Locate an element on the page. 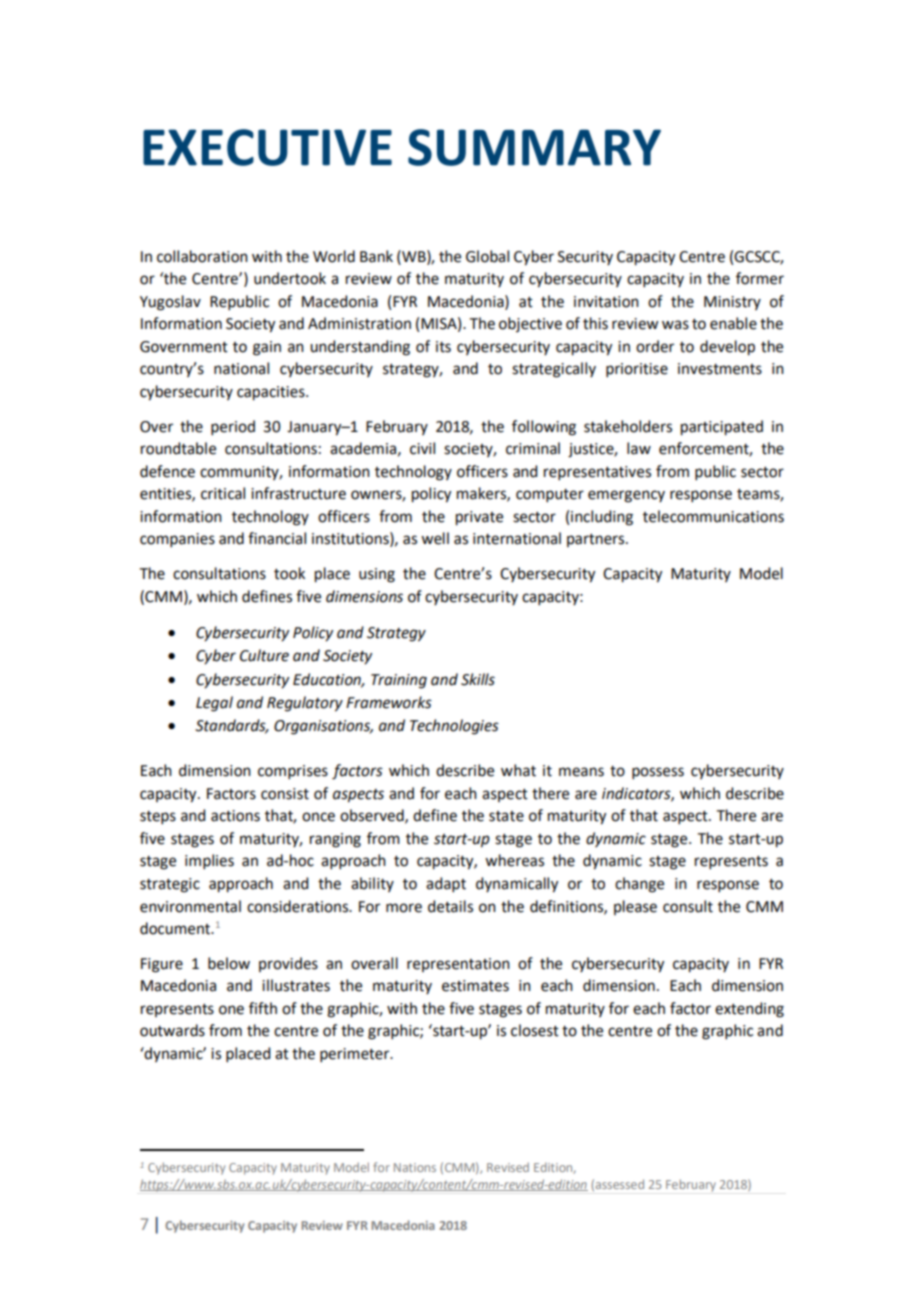 This document has width=924, height=1308. outwards is located at coordinates (172, 1030).
